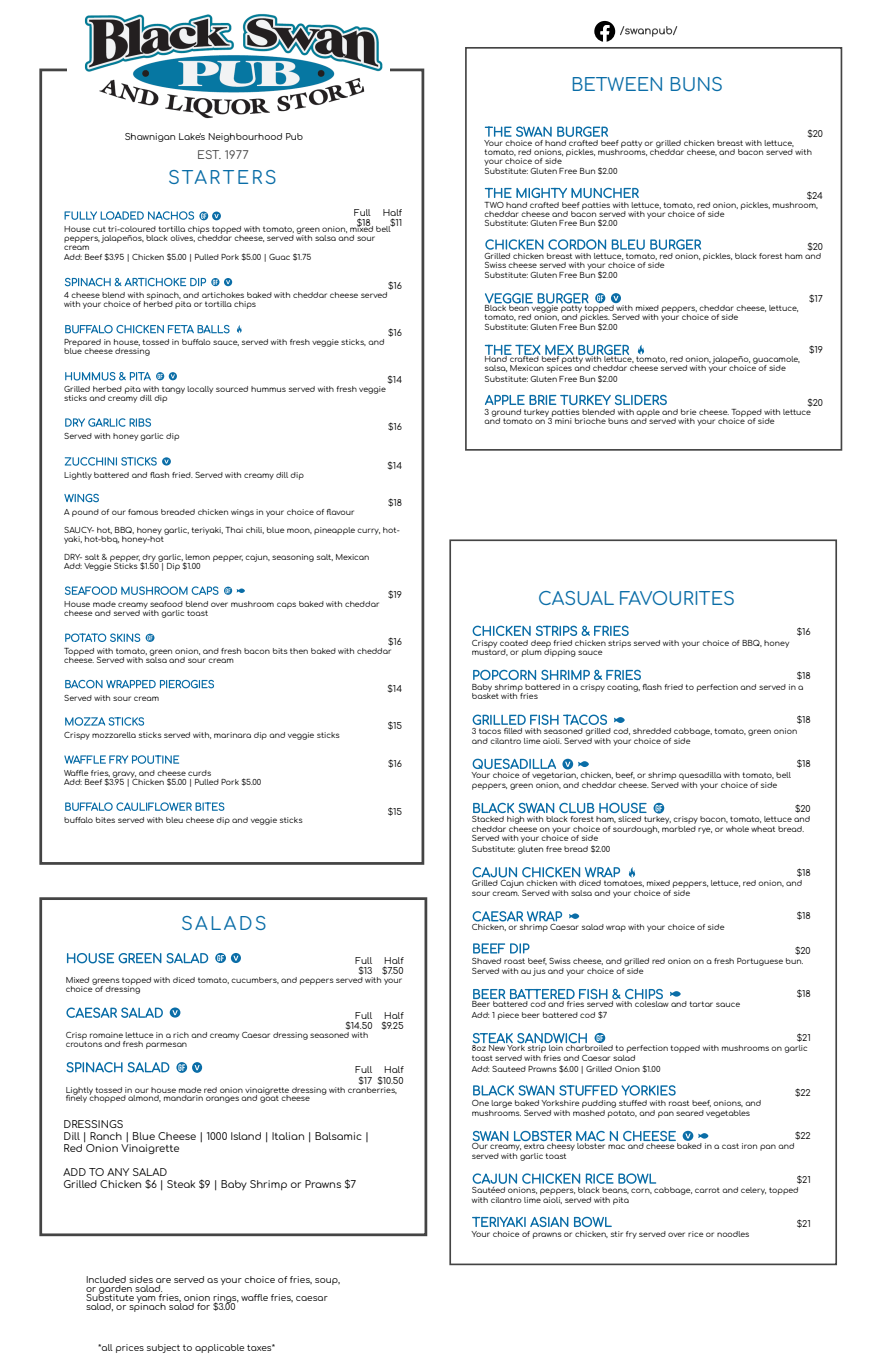  I want to click on SLIDERS, so click(641, 400).
